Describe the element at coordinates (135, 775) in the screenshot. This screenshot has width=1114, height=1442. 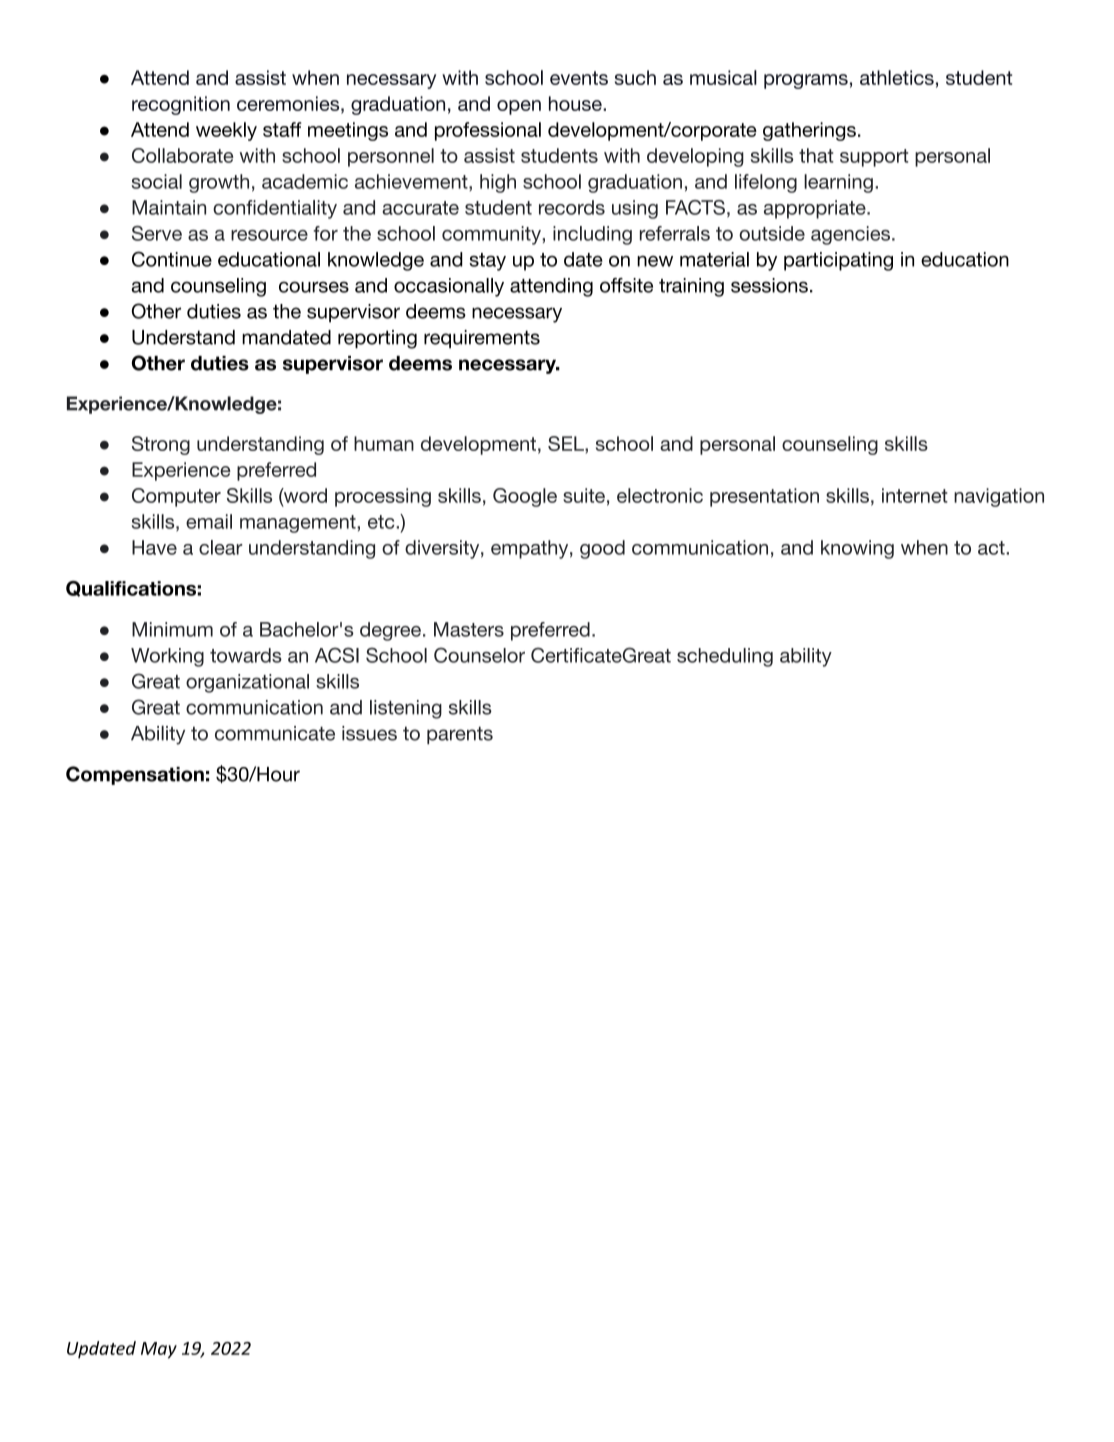
I see `Compensation` at that location.
